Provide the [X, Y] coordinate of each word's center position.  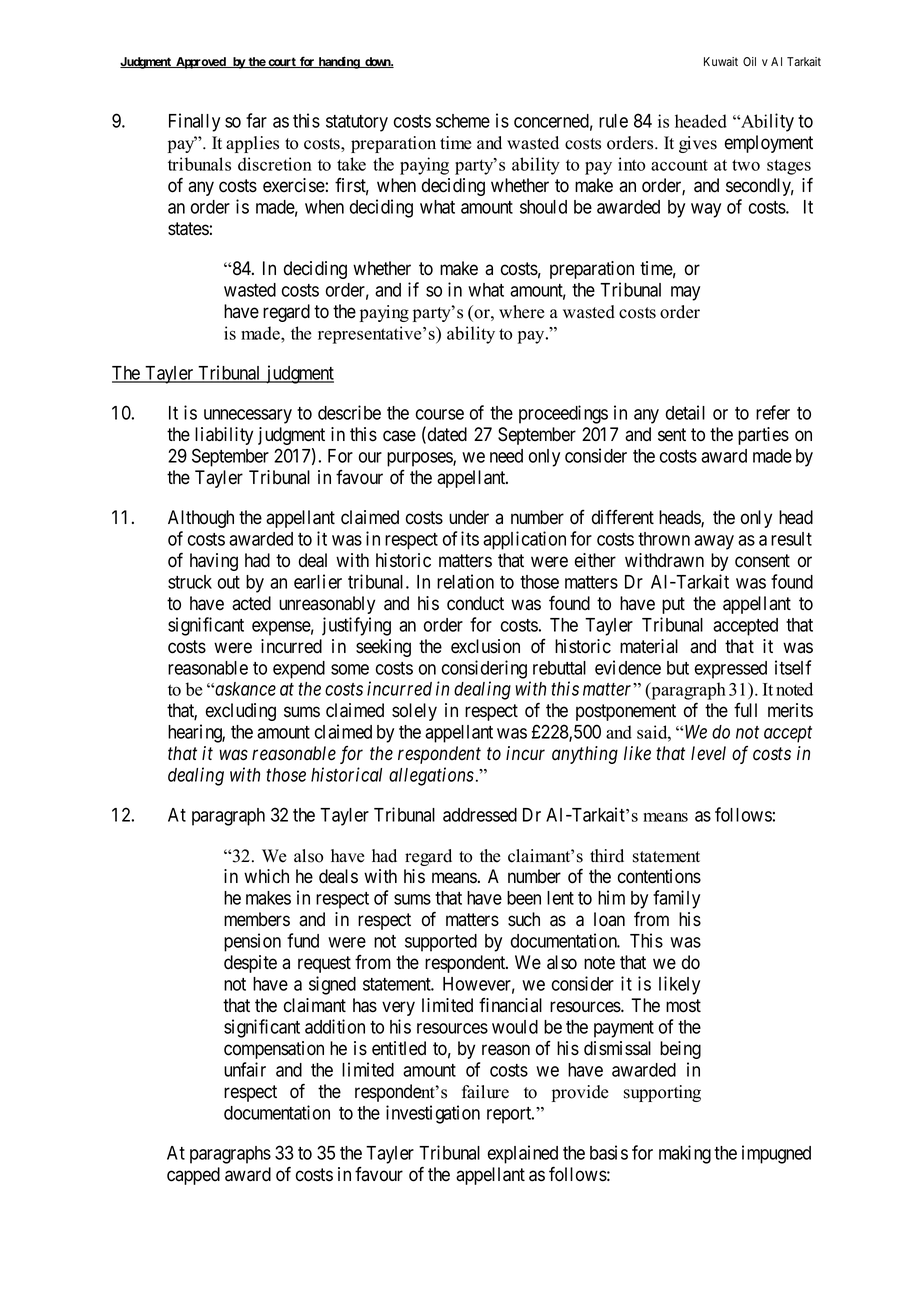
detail [685, 412]
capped [193, 1176]
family [676, 899]
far [256, 120]
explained [522, 1154]
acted [251, 603]
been [524, 898]
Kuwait [721, 61]
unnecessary [248, 416]
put [673, 605]
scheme [463, 121]
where [521, 312]
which [266, 876]
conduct [475, 603]
